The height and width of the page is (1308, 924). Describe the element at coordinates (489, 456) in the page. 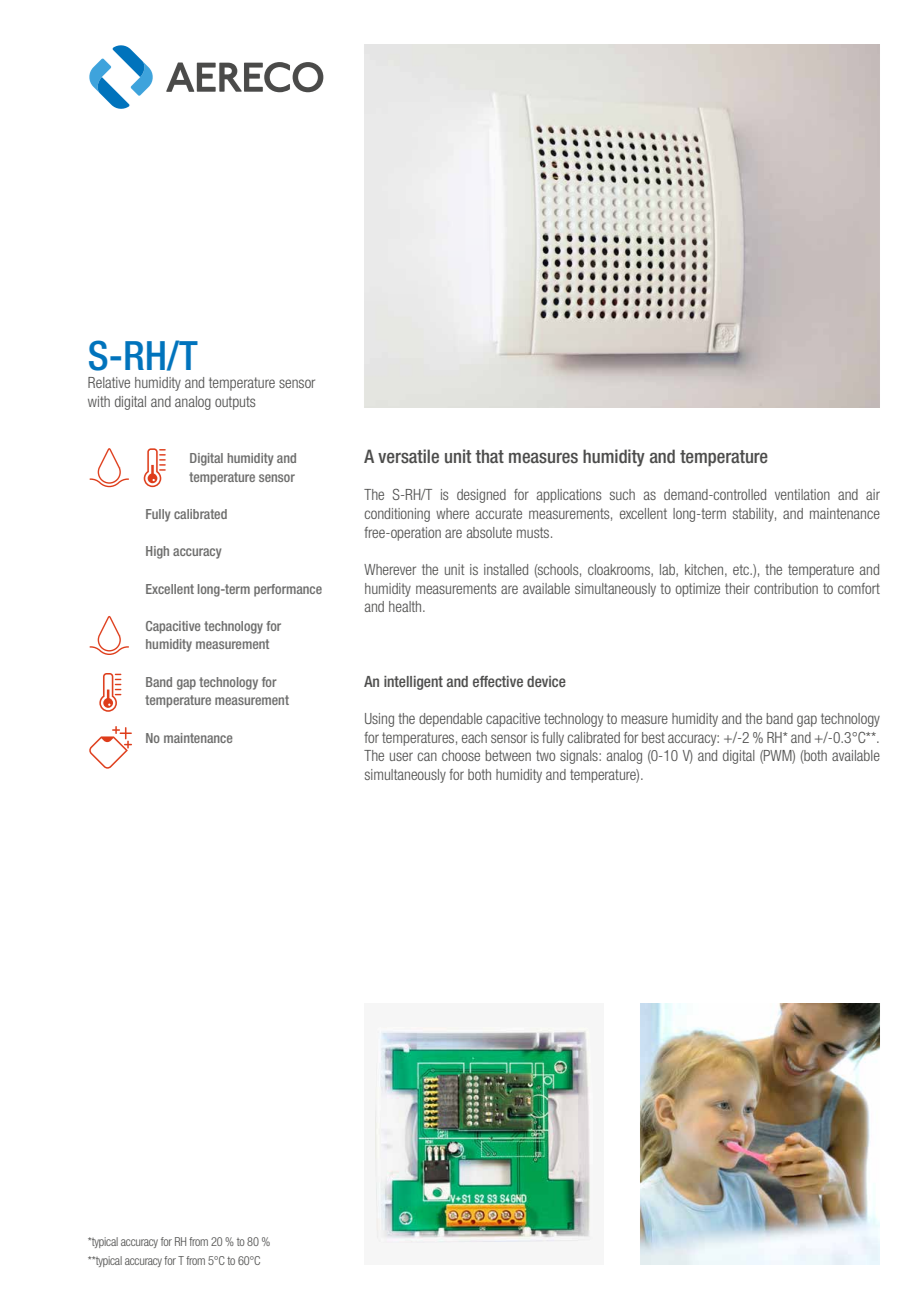

I see `that` at that location.
